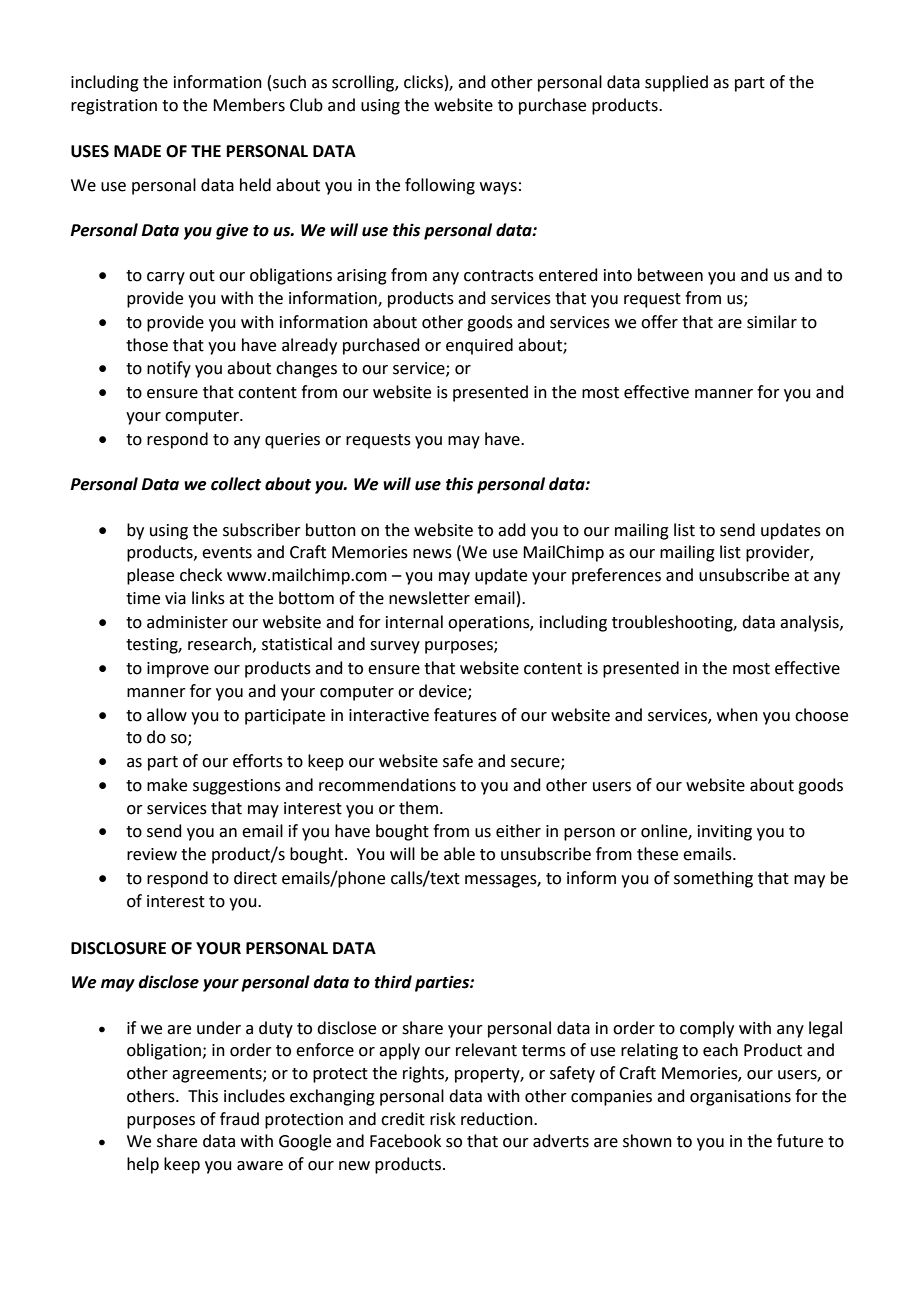 This document has height=1308, width=924. What do you see at coordinates (118, 948) in the document?
I see `DISCLOSURE` at bounding box center [118, 948].
